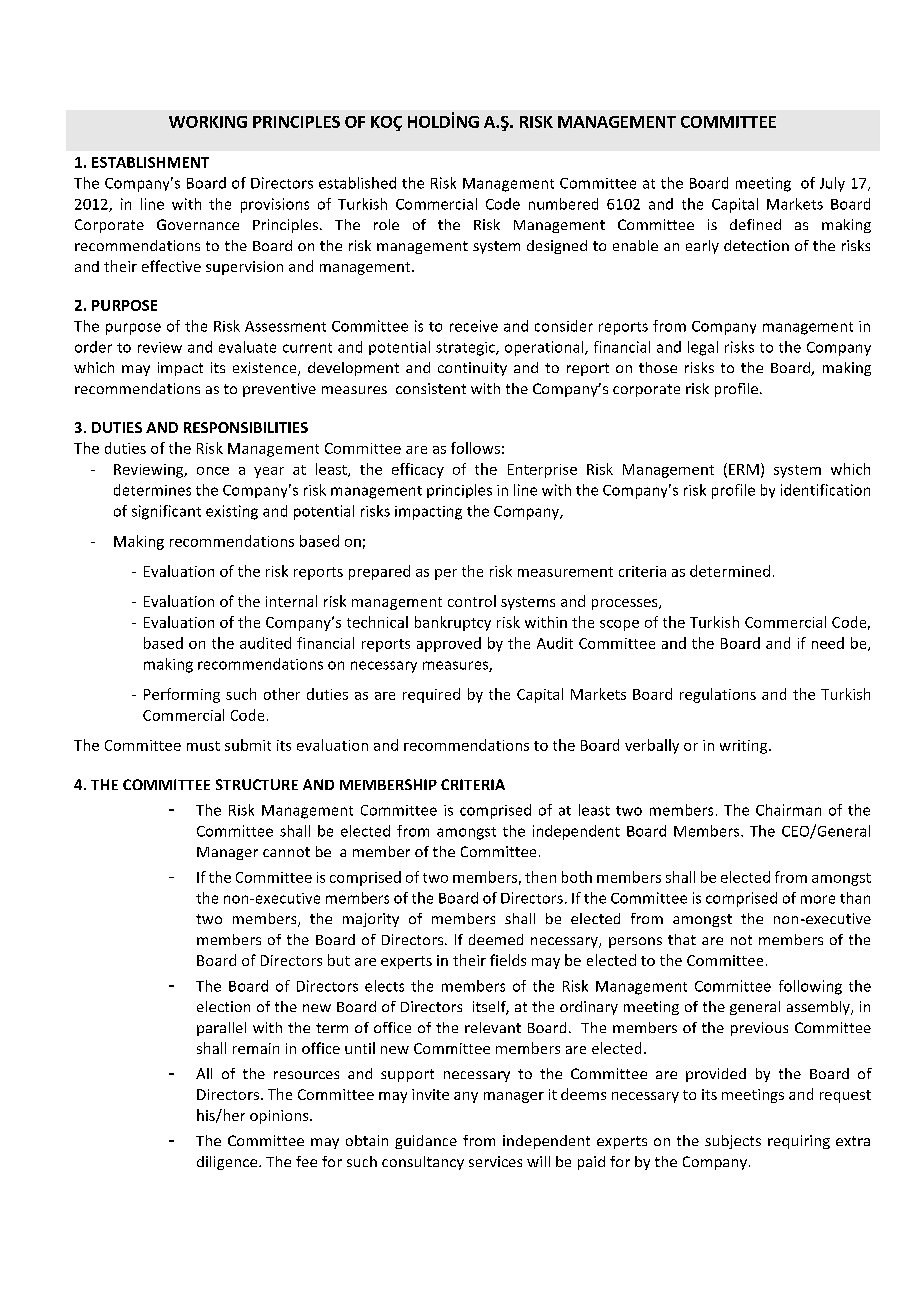  Describe the element at coordinates (495, 1161) in the document. I see `services` at that location.
